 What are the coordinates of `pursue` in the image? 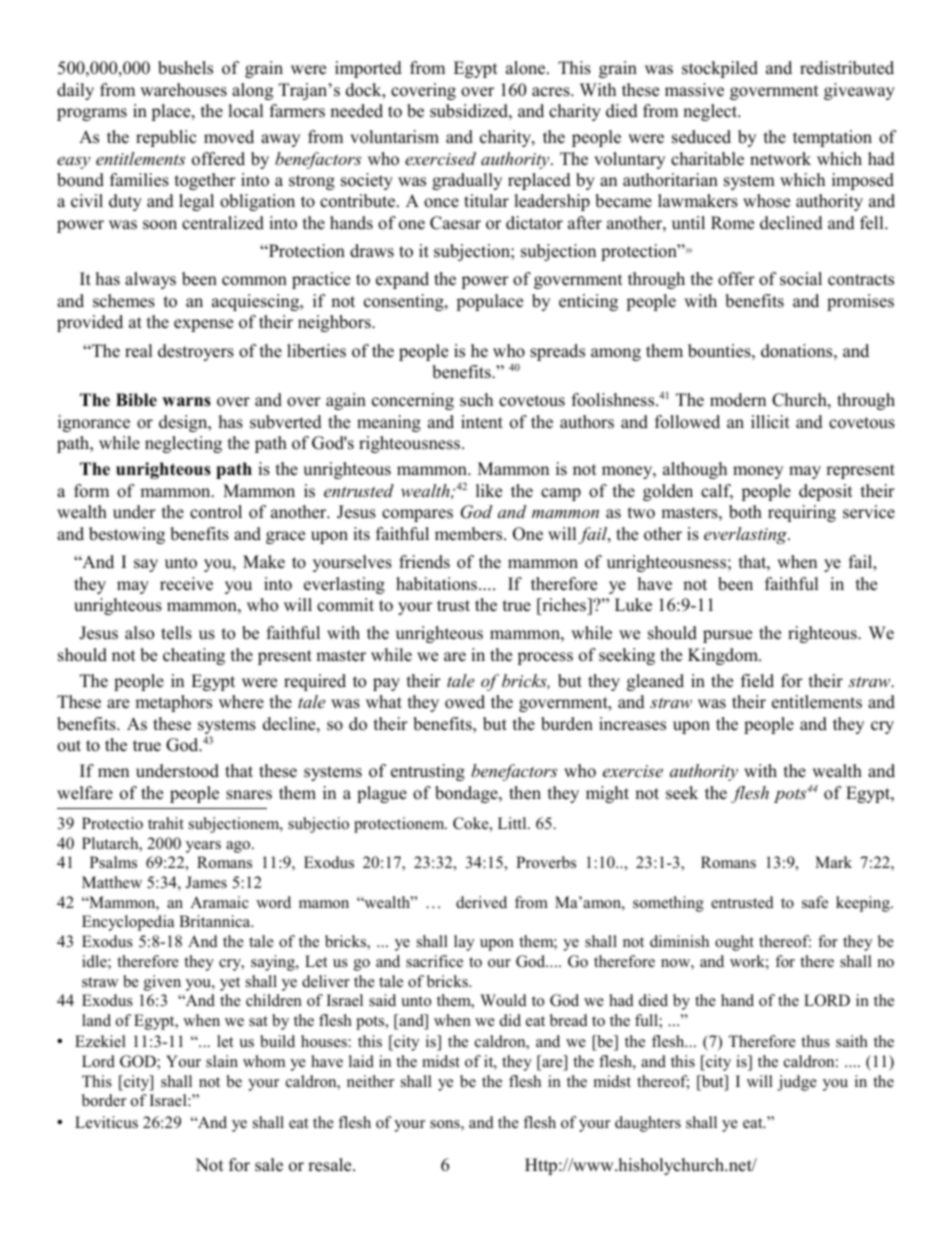 It's located at (727, 636).
